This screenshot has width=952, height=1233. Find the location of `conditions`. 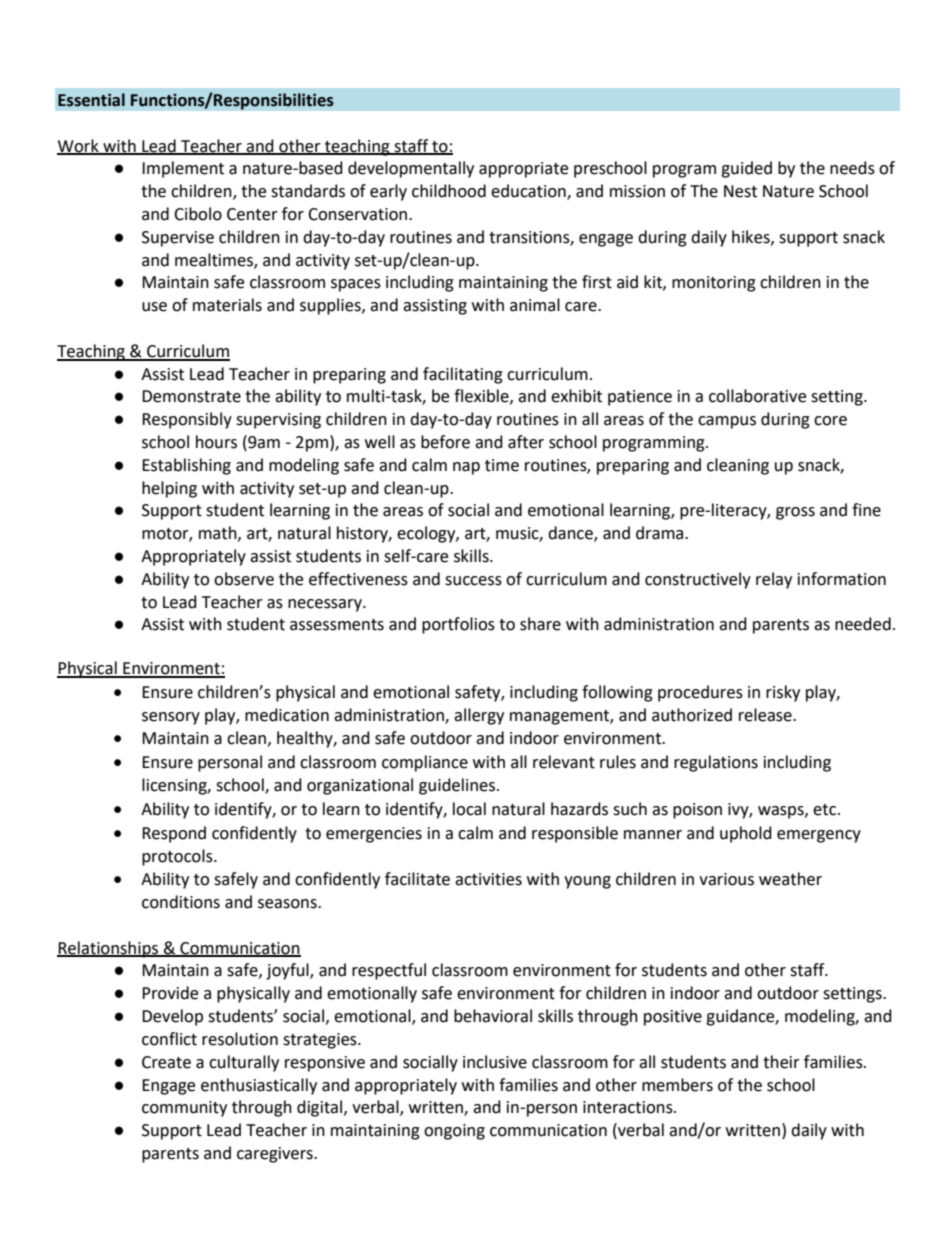

conditions is located at coordinates (181, 902).
